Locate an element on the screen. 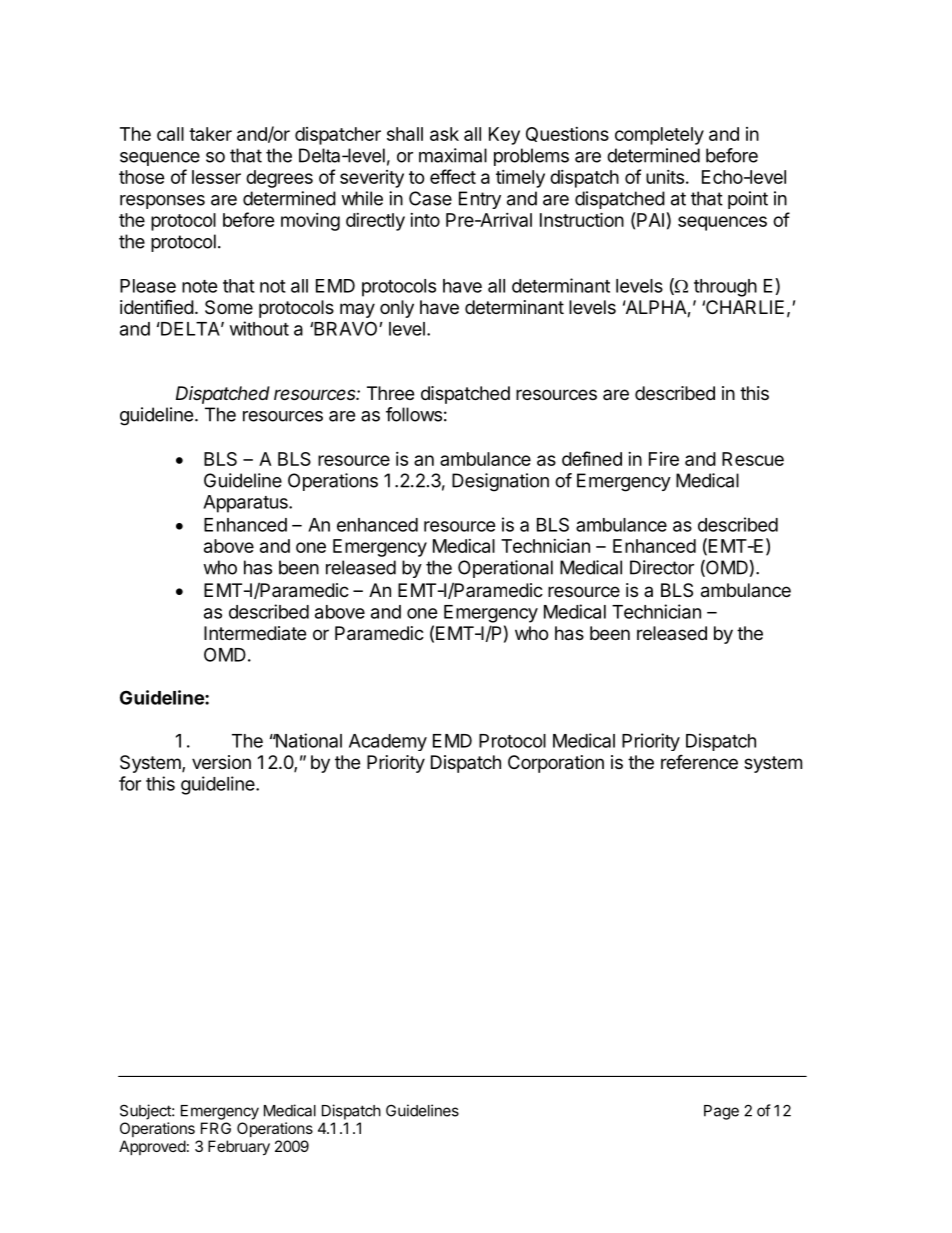  Director is located at coordinates (662, 567).
